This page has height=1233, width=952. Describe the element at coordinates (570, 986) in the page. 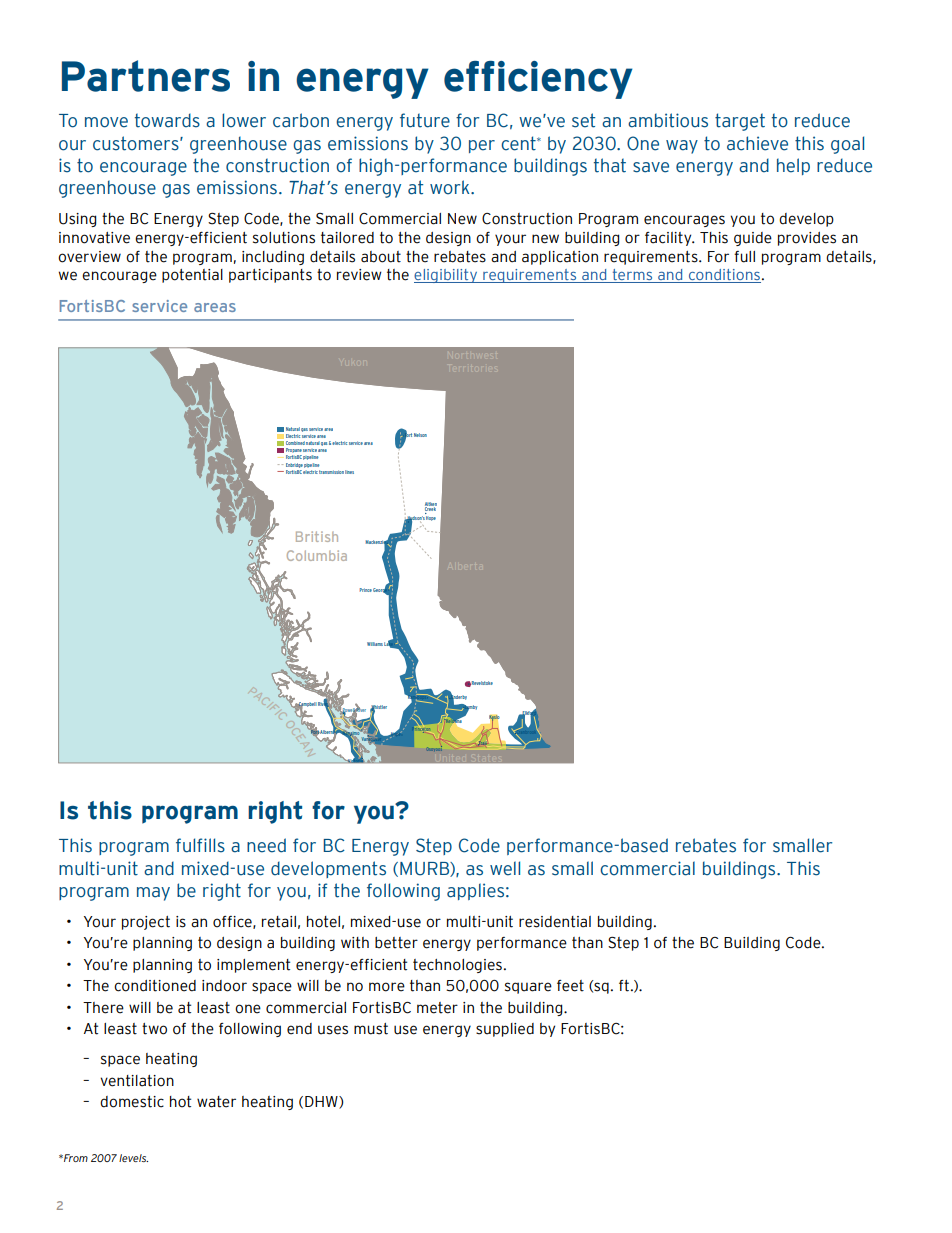

I see `feet` at that location.
